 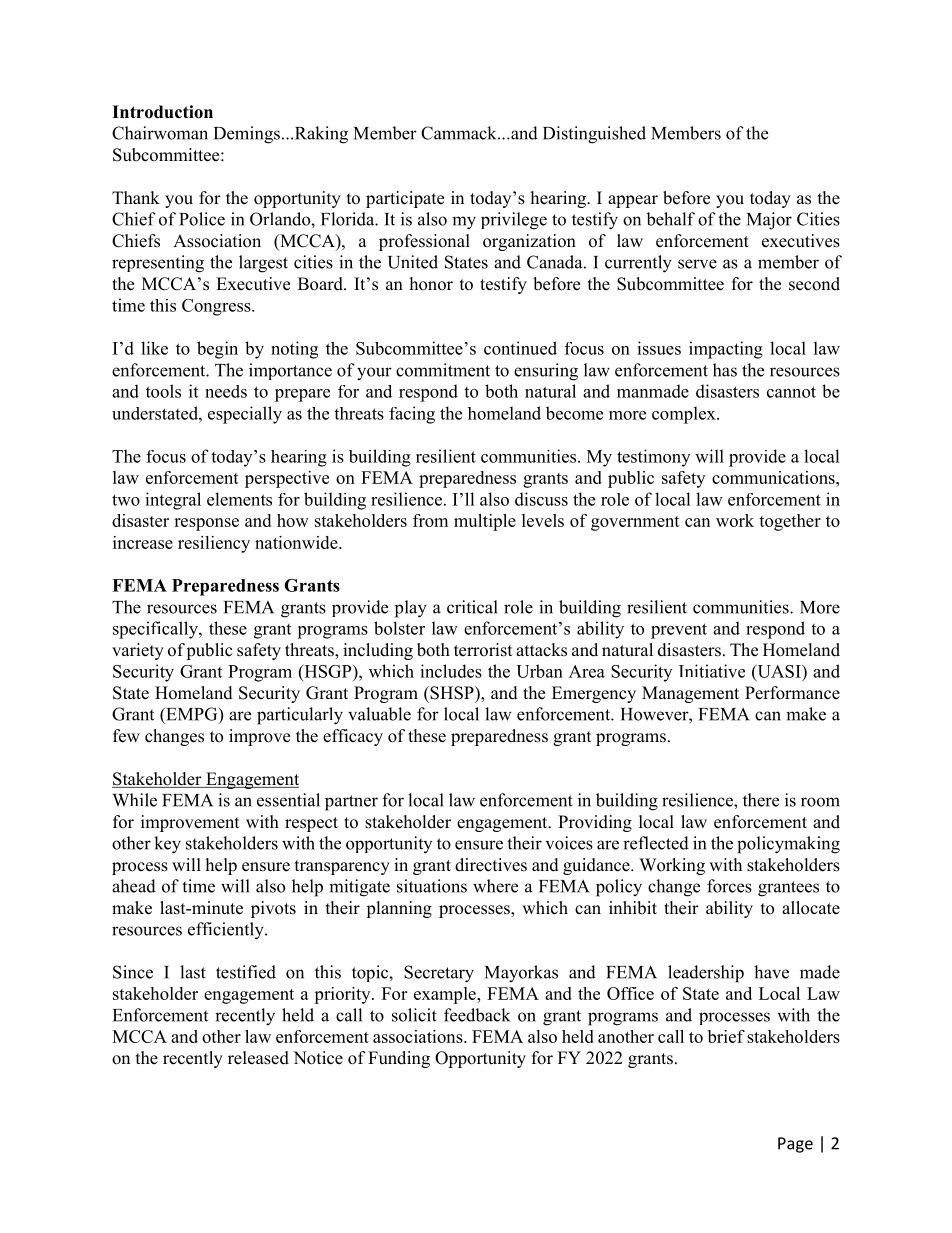 I want to click on participate, so click(x=405, y=199).
